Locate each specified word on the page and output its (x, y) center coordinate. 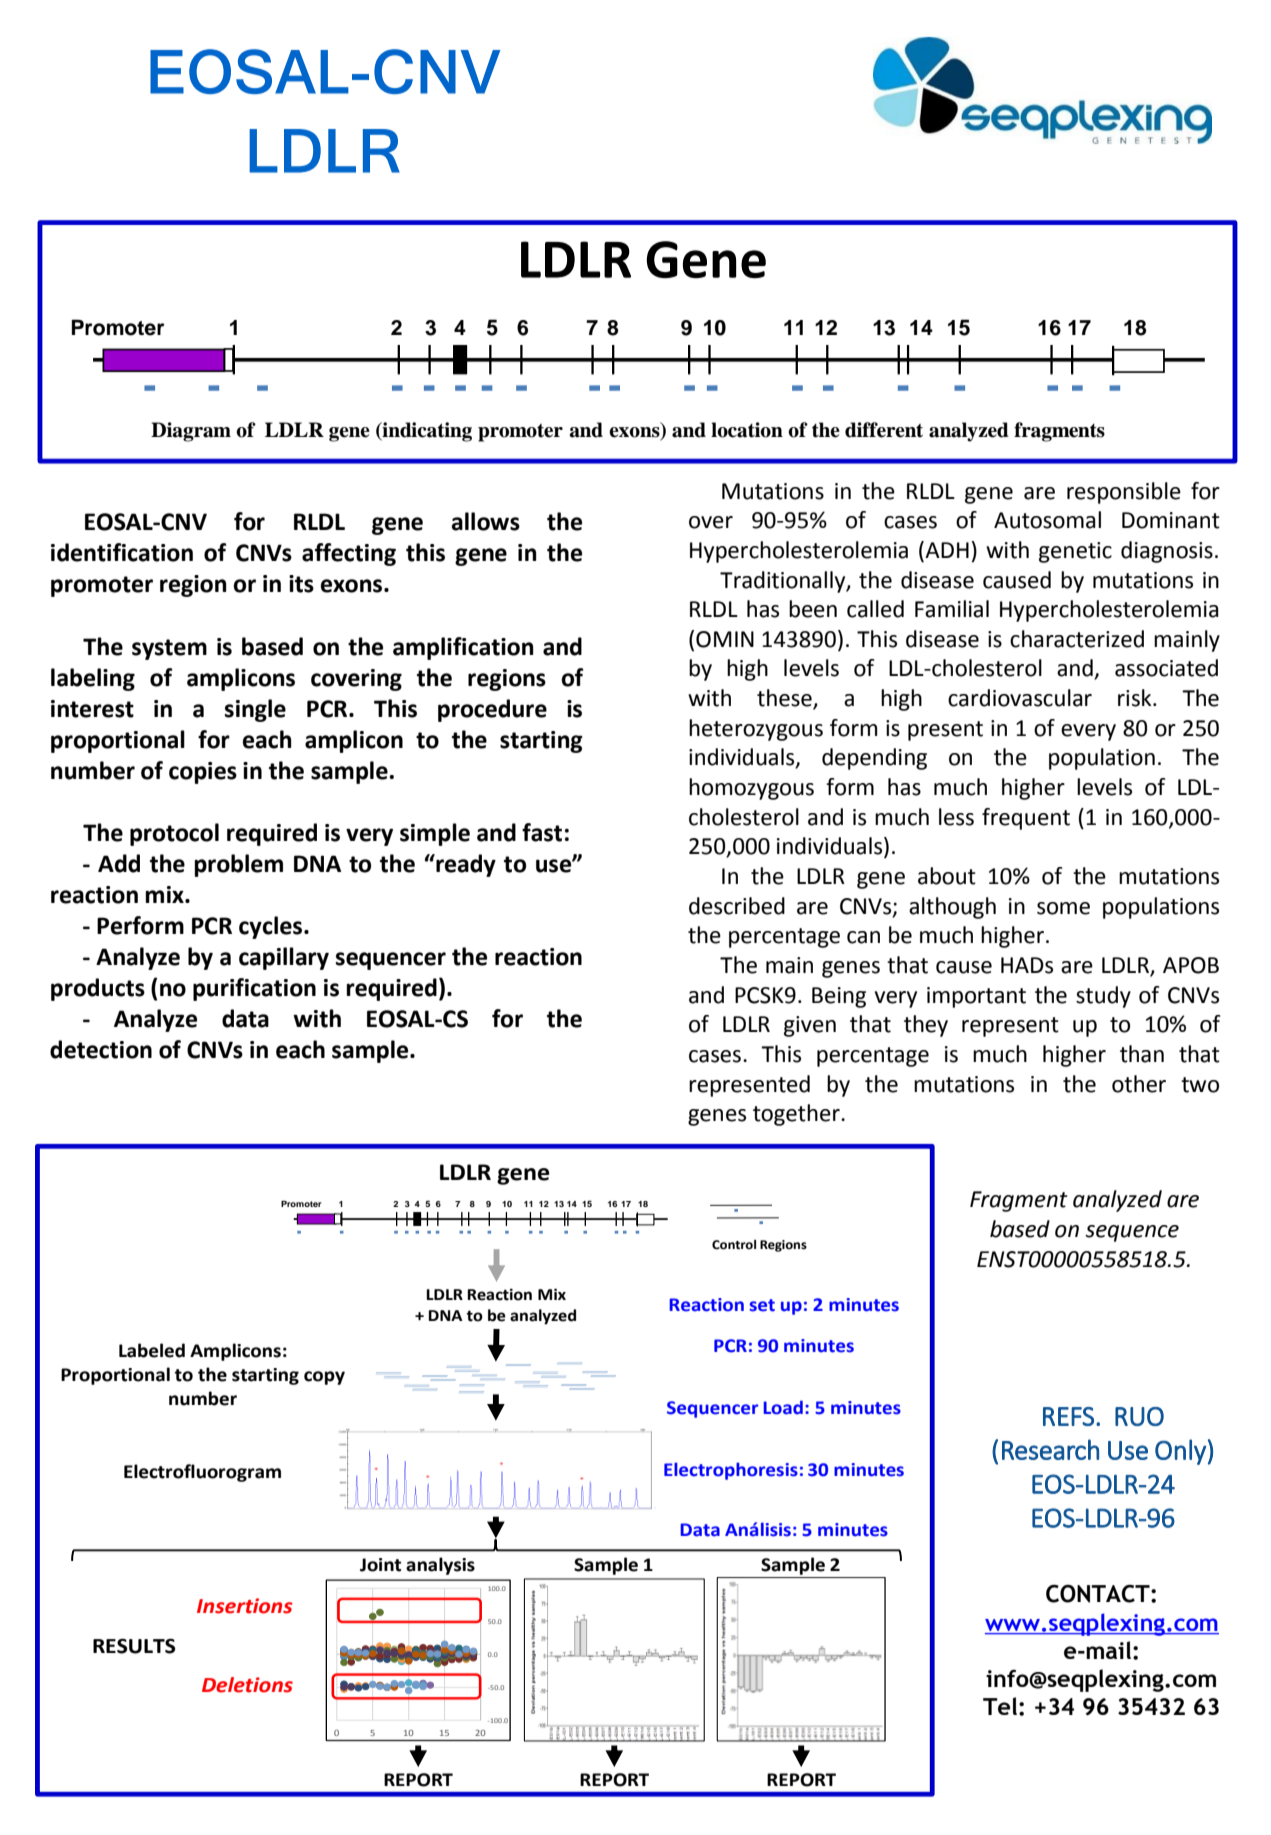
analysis (440, 1566)
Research (1050, 1449)
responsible (1124, 493)
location (747, 430)
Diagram (191, 432)
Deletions (247, 1685)
